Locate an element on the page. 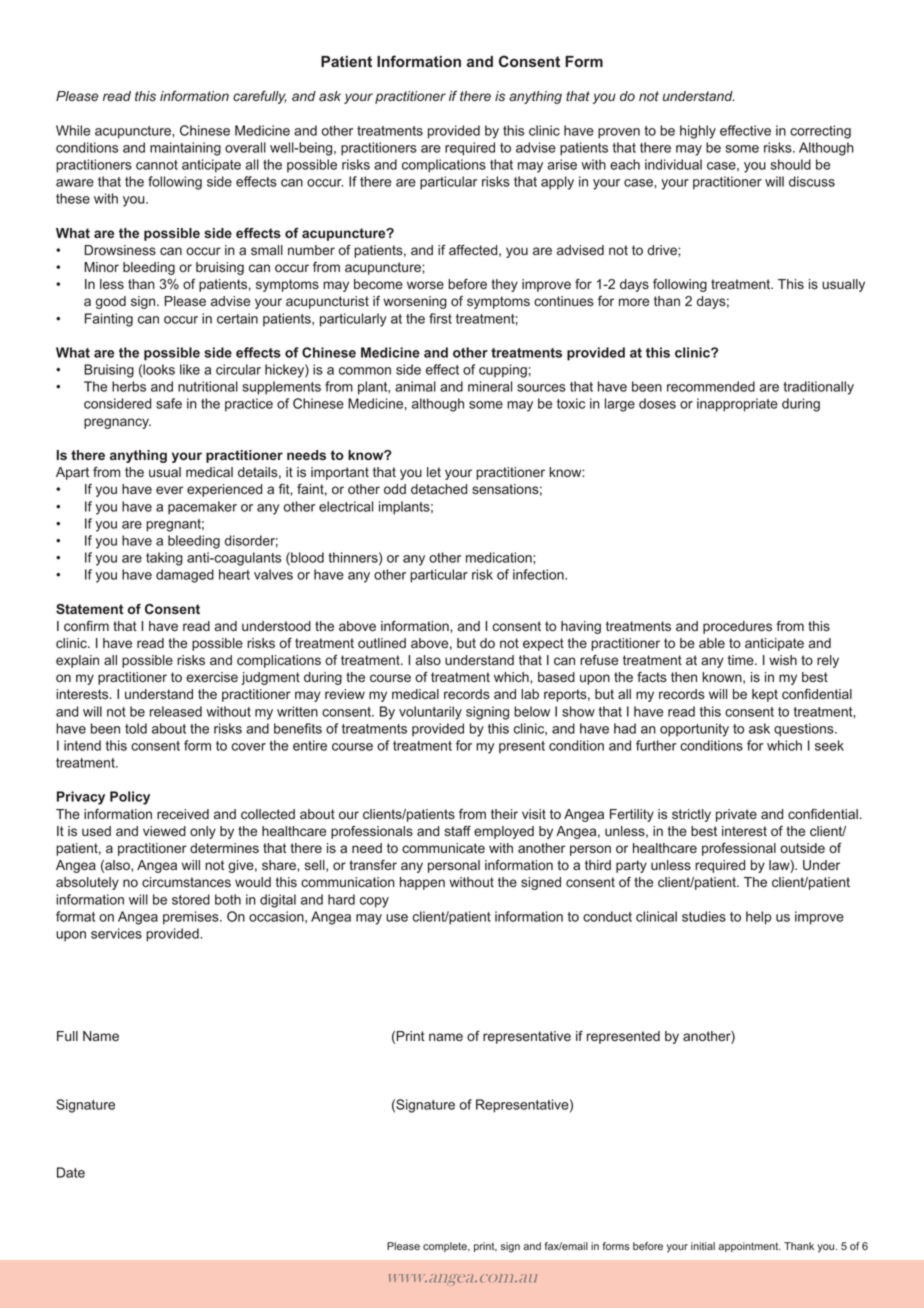  should is located at coordinates (790, 164).
